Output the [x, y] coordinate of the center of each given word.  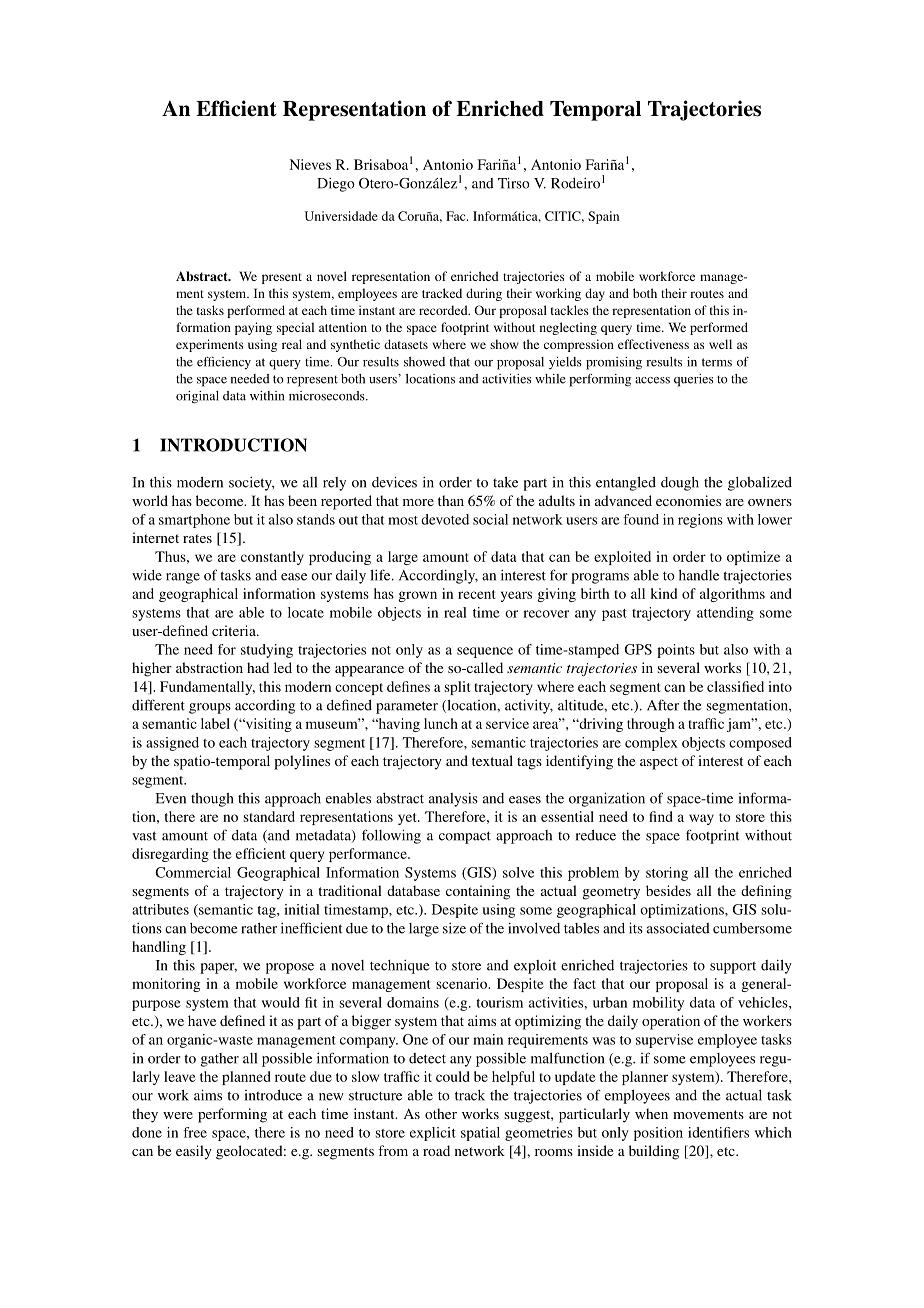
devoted [445, 519]
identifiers [718, 1132]
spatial [480, 1134]
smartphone [194, 521]
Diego [336, 185]
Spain [603, 217]
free [195, 1132]
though [212, 800]
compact [465, 837]
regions [700, 521]
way [701, 819]
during [484, 294]
